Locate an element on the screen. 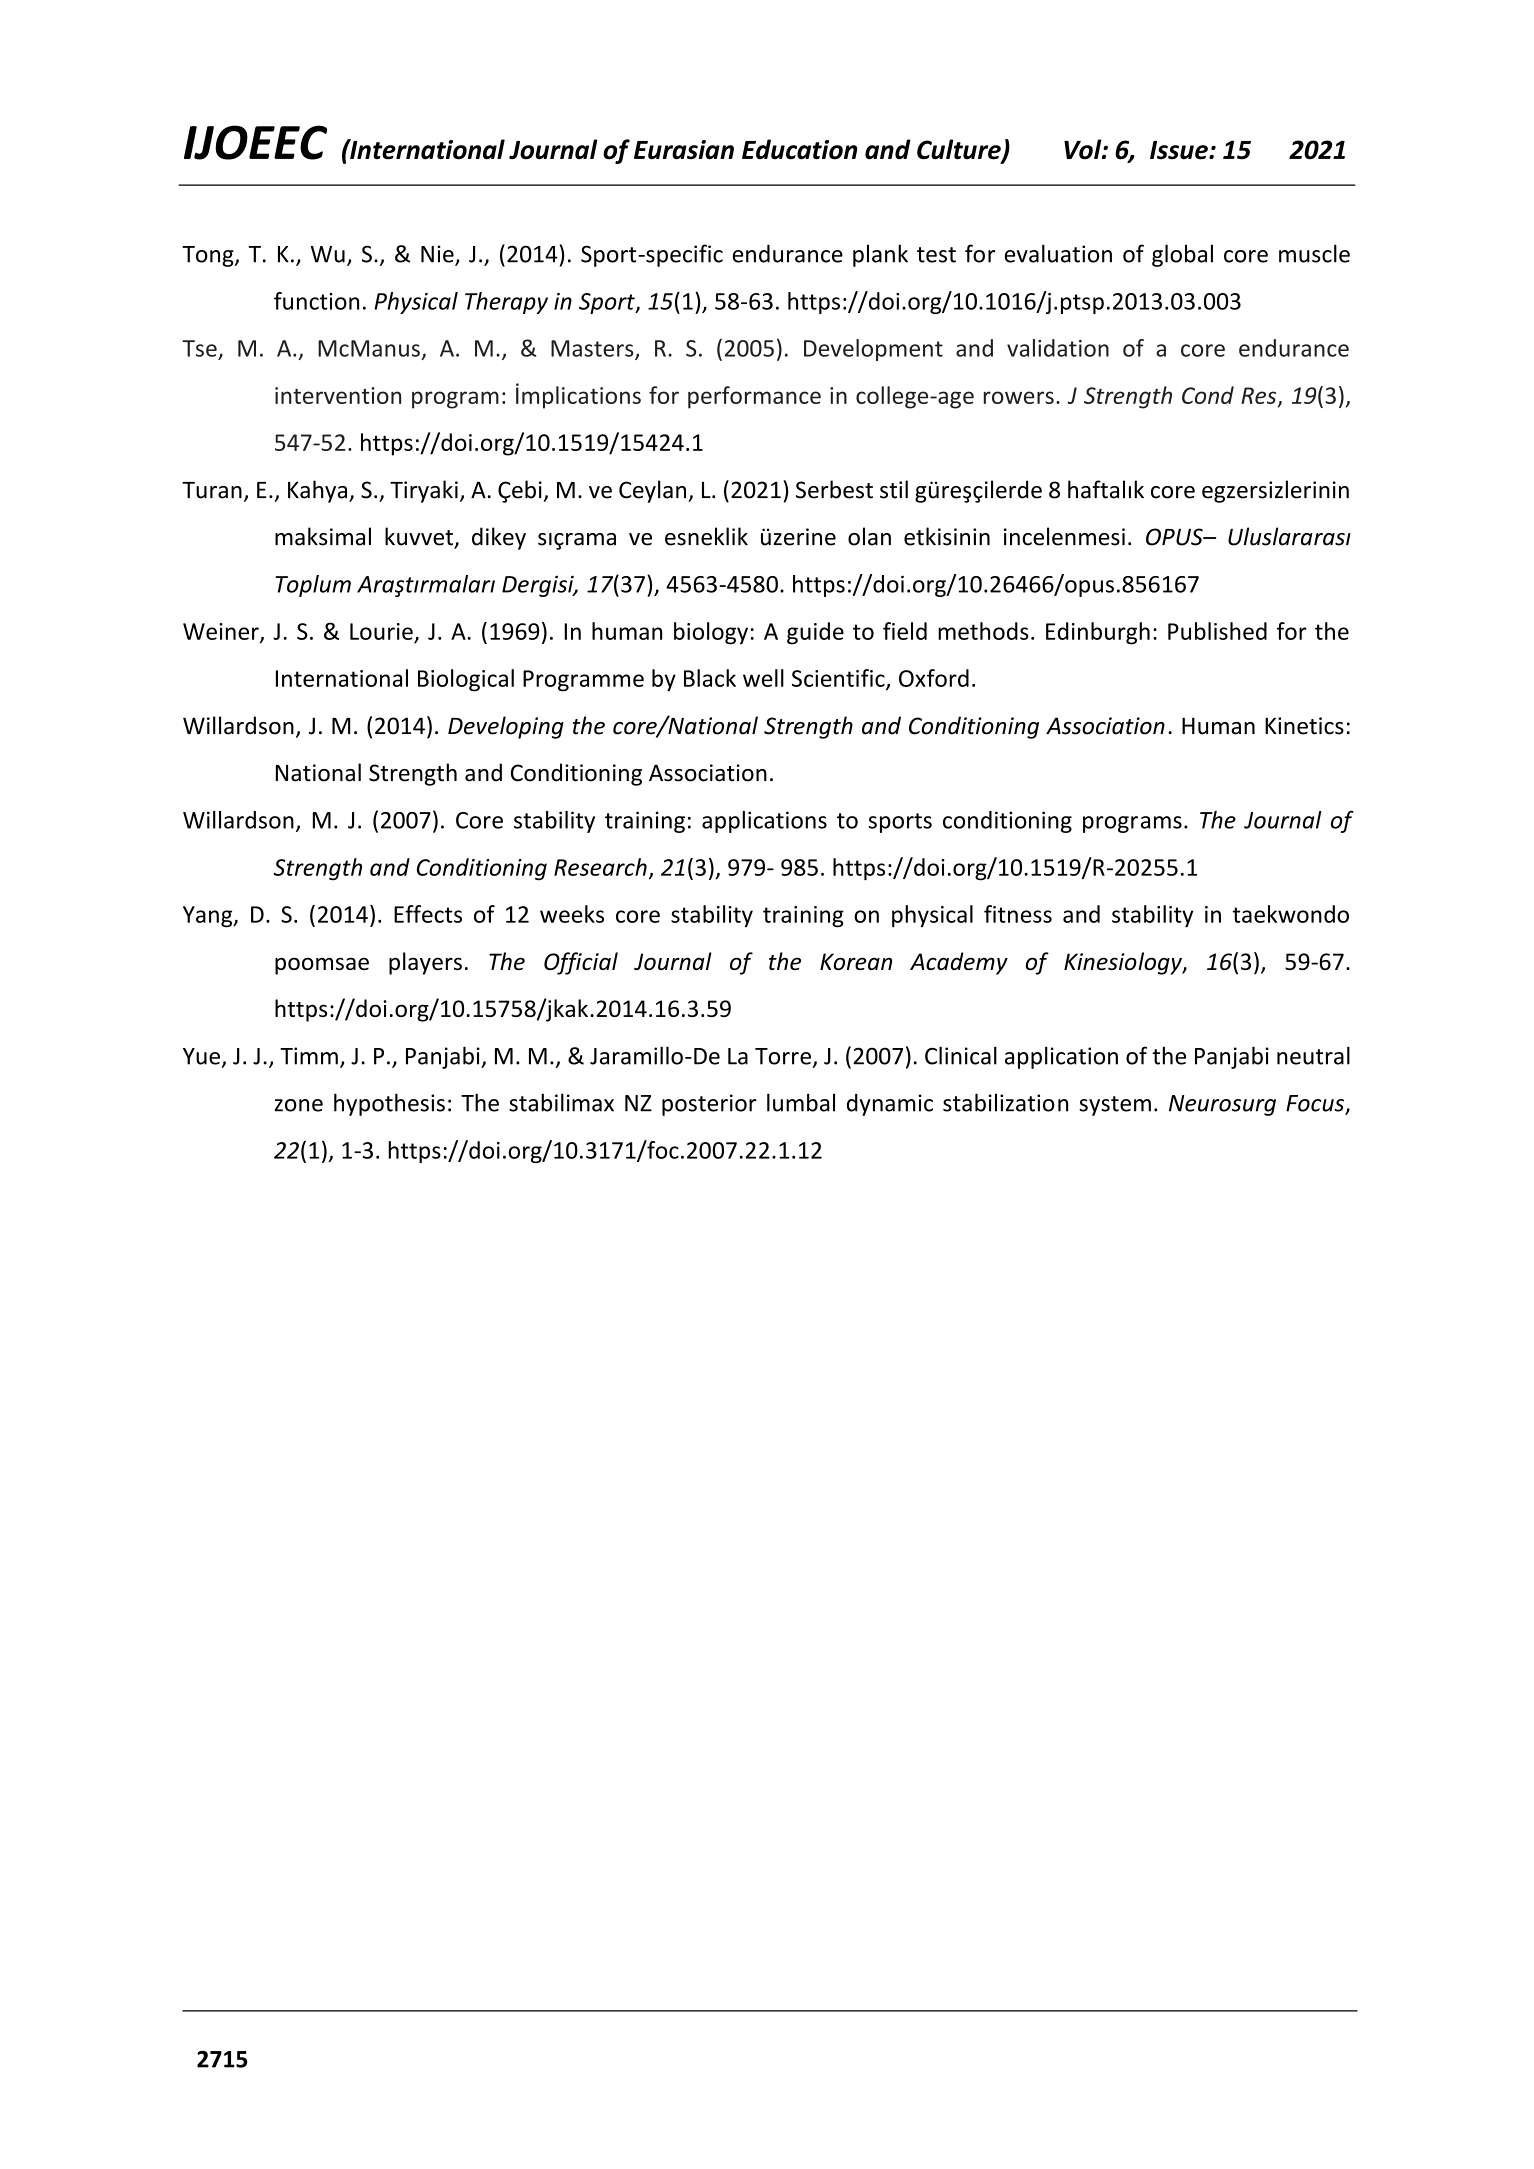 The height and width of the screenshot is (2169, 1534). Education is located at coordinates (799, 149).
